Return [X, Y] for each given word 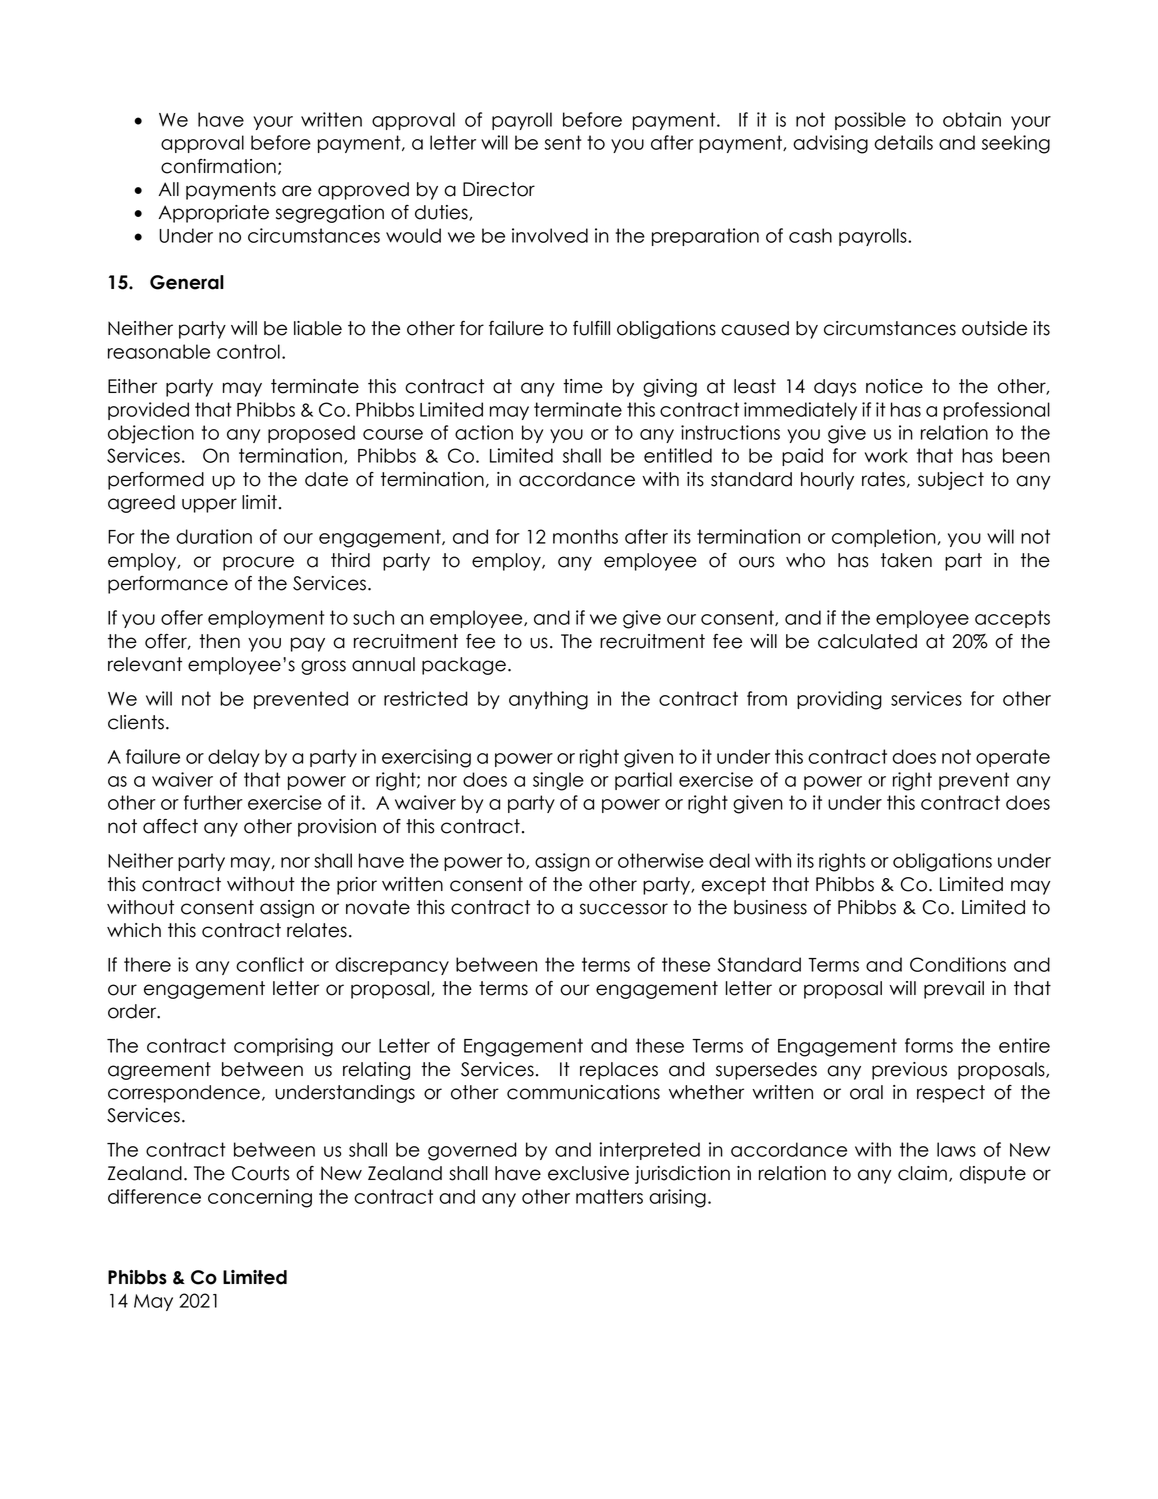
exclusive [588, 1173]
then [219, 641]
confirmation [218, 166]
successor [624, 909]
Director [499, 189]
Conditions [958, 964]
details [903, 142]
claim [922, 1173]
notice [894, 386]
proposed [311, 434]
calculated [867, 641]
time [583, 386]
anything [548, 700]
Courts [261, 1173]
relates [317, 930]
